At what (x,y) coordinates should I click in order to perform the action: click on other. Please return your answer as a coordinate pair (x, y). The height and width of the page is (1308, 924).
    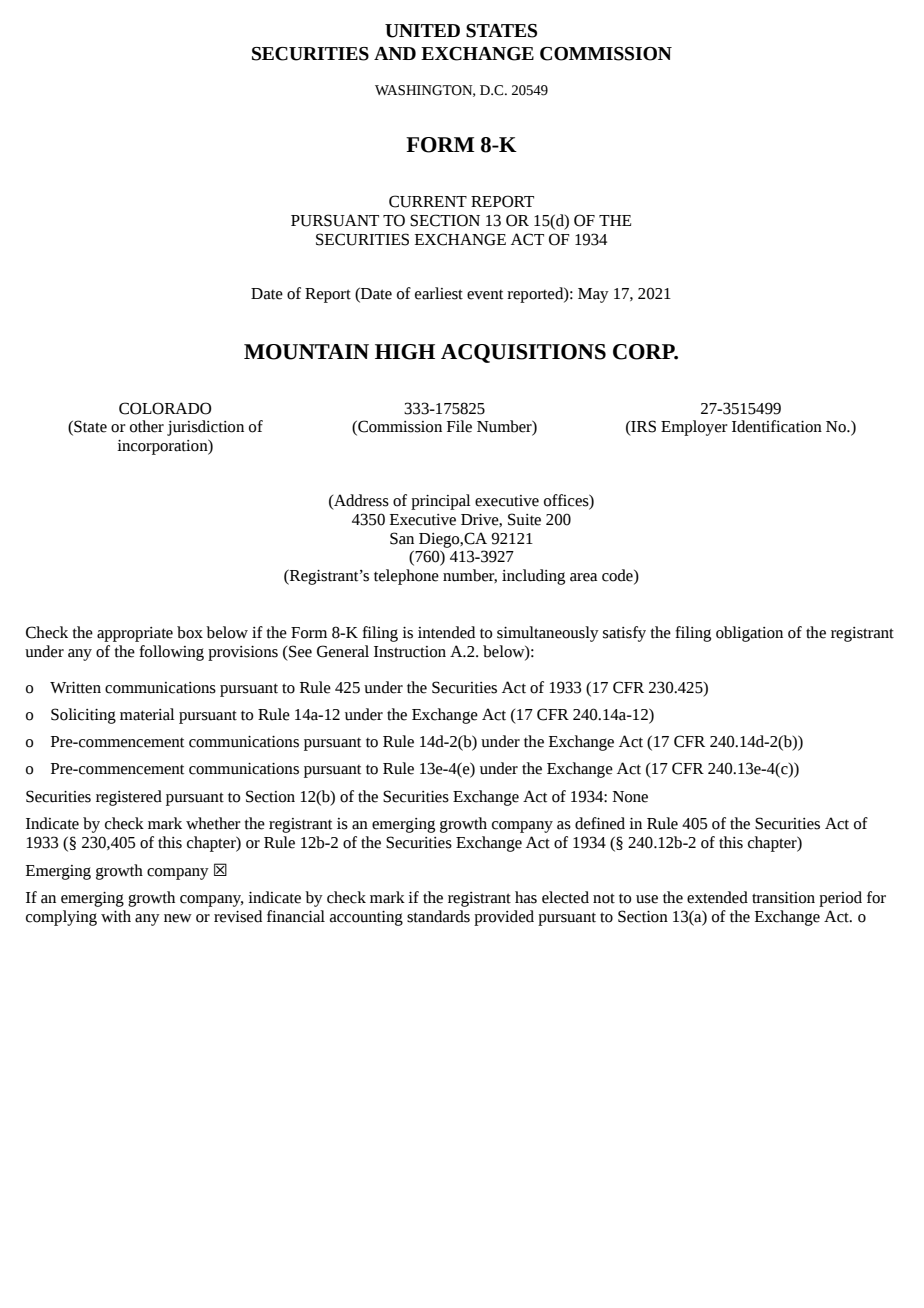
    Looking at the image, I should click on (147, 426).
